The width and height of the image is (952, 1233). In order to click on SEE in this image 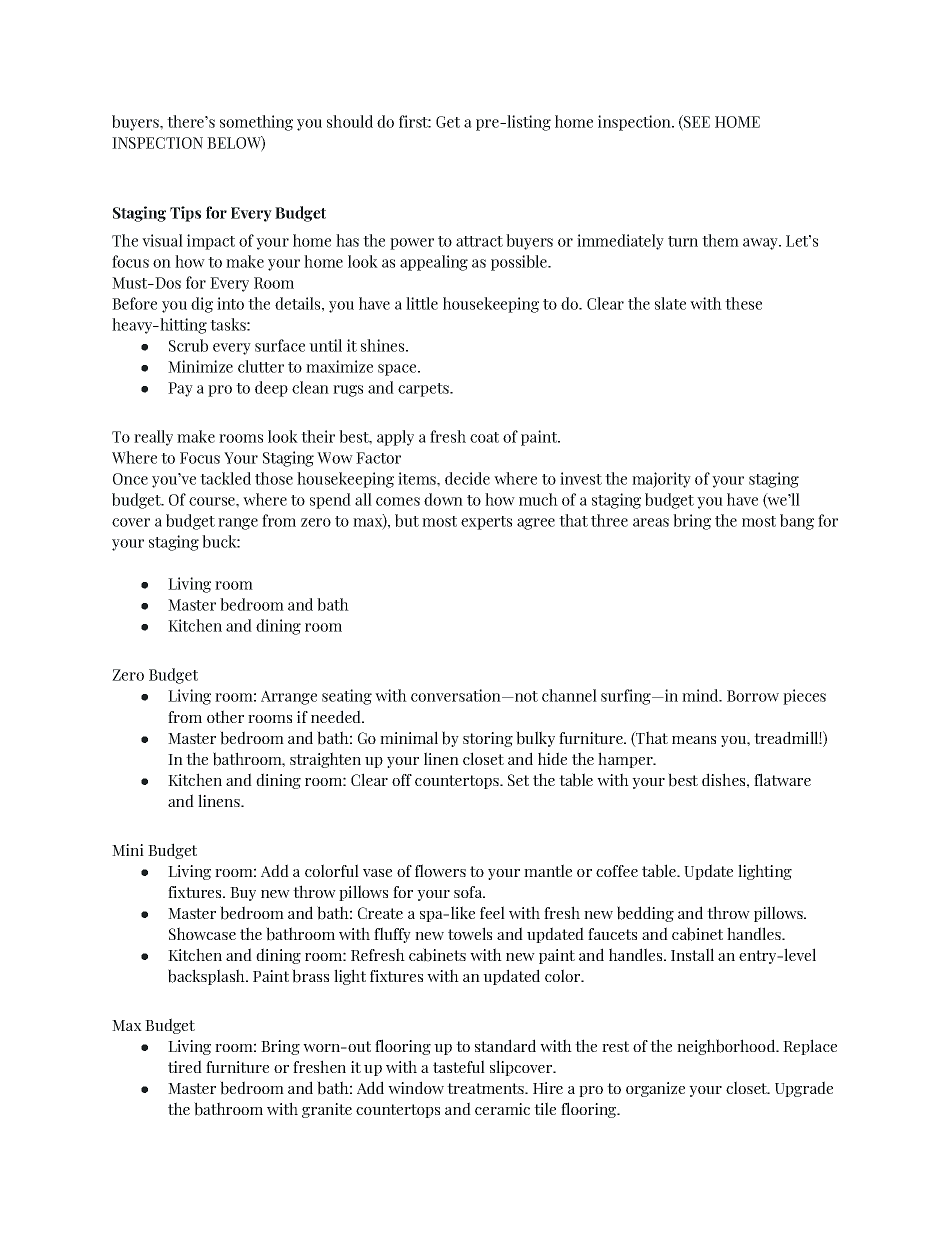, I will do `click(696, 122)`.
